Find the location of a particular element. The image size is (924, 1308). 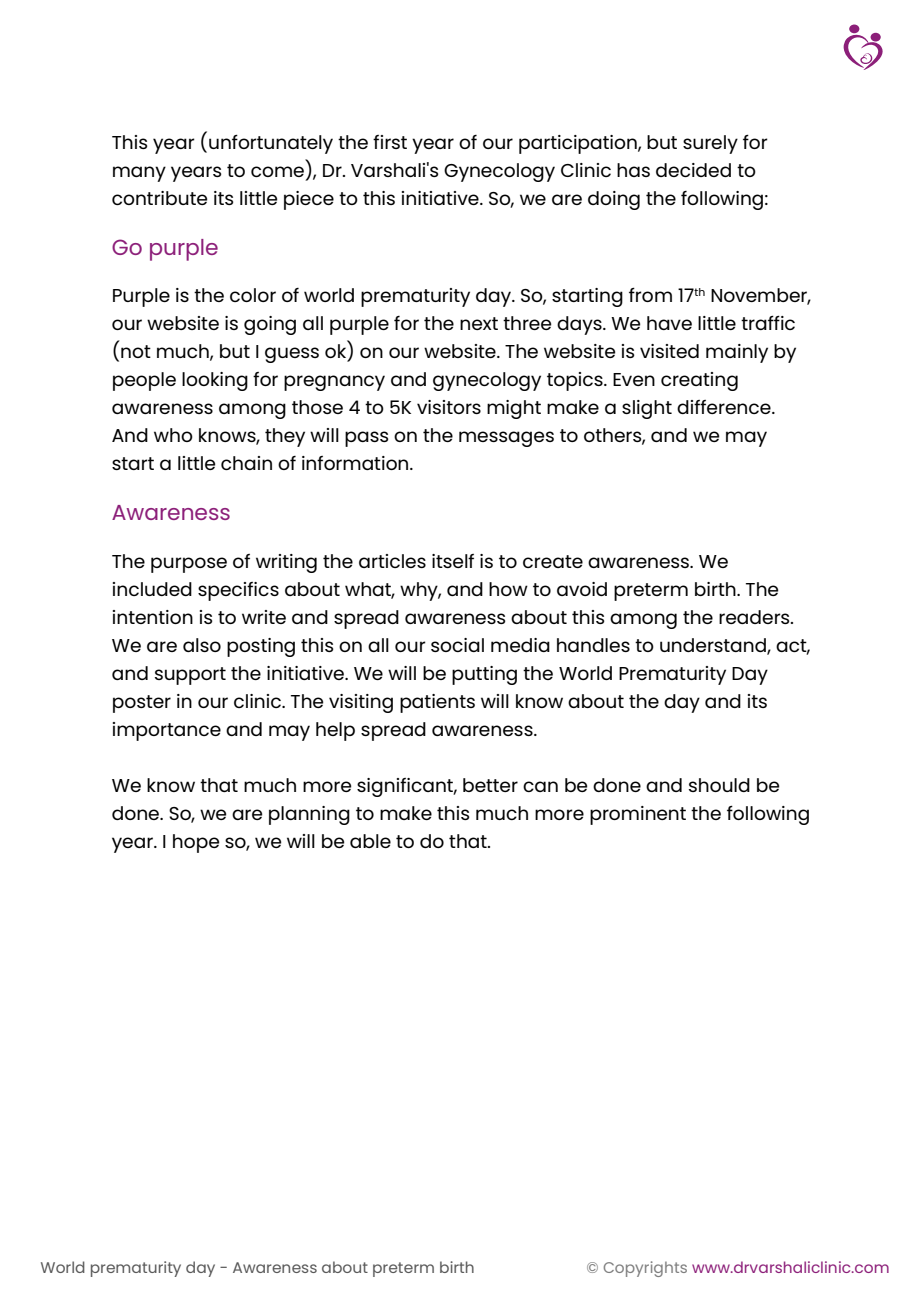

Copyrights is located at coordinates (645, 1269).
